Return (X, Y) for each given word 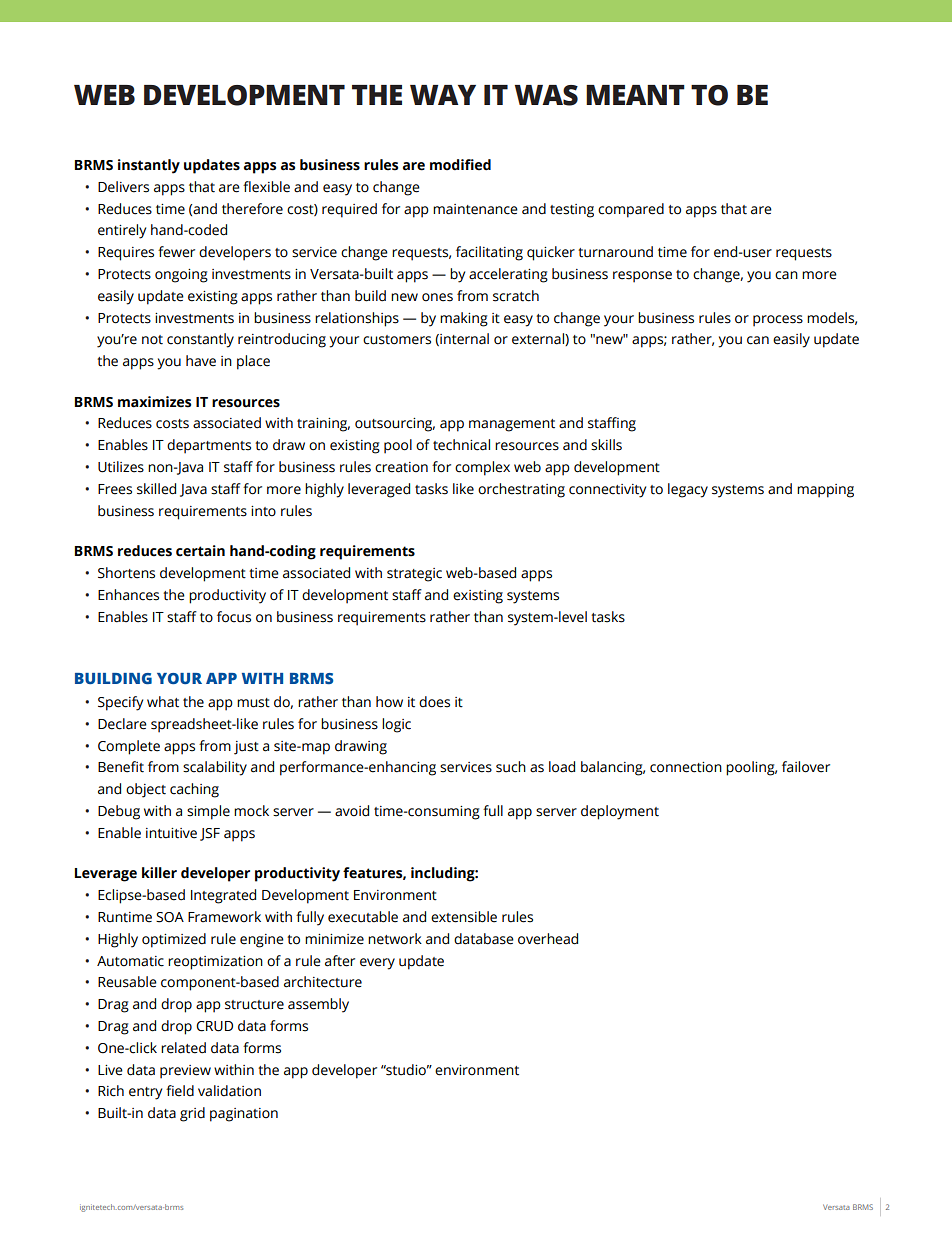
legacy (688, 490)
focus (234, 617)
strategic (414, 575)
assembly (318, 1005)
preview (185, 1072)
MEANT (635, 95)
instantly (149, 166)
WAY (443, 95)
